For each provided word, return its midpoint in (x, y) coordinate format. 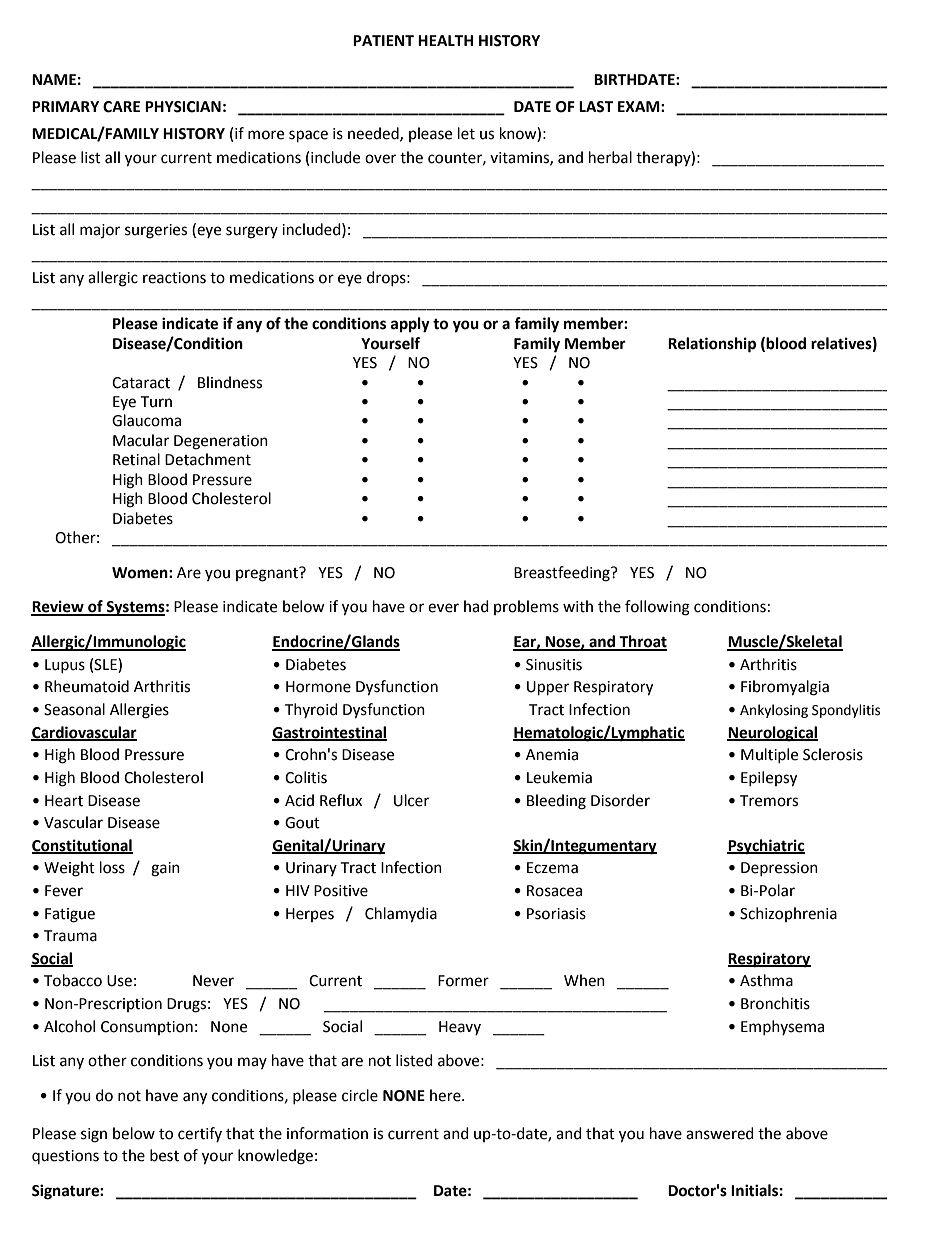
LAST (596, 107)
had (476, 606)
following (657, 608)
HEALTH (445, 40)
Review (58, 607)
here (446, 1095)
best (164, 1155)
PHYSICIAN (183, 107)
